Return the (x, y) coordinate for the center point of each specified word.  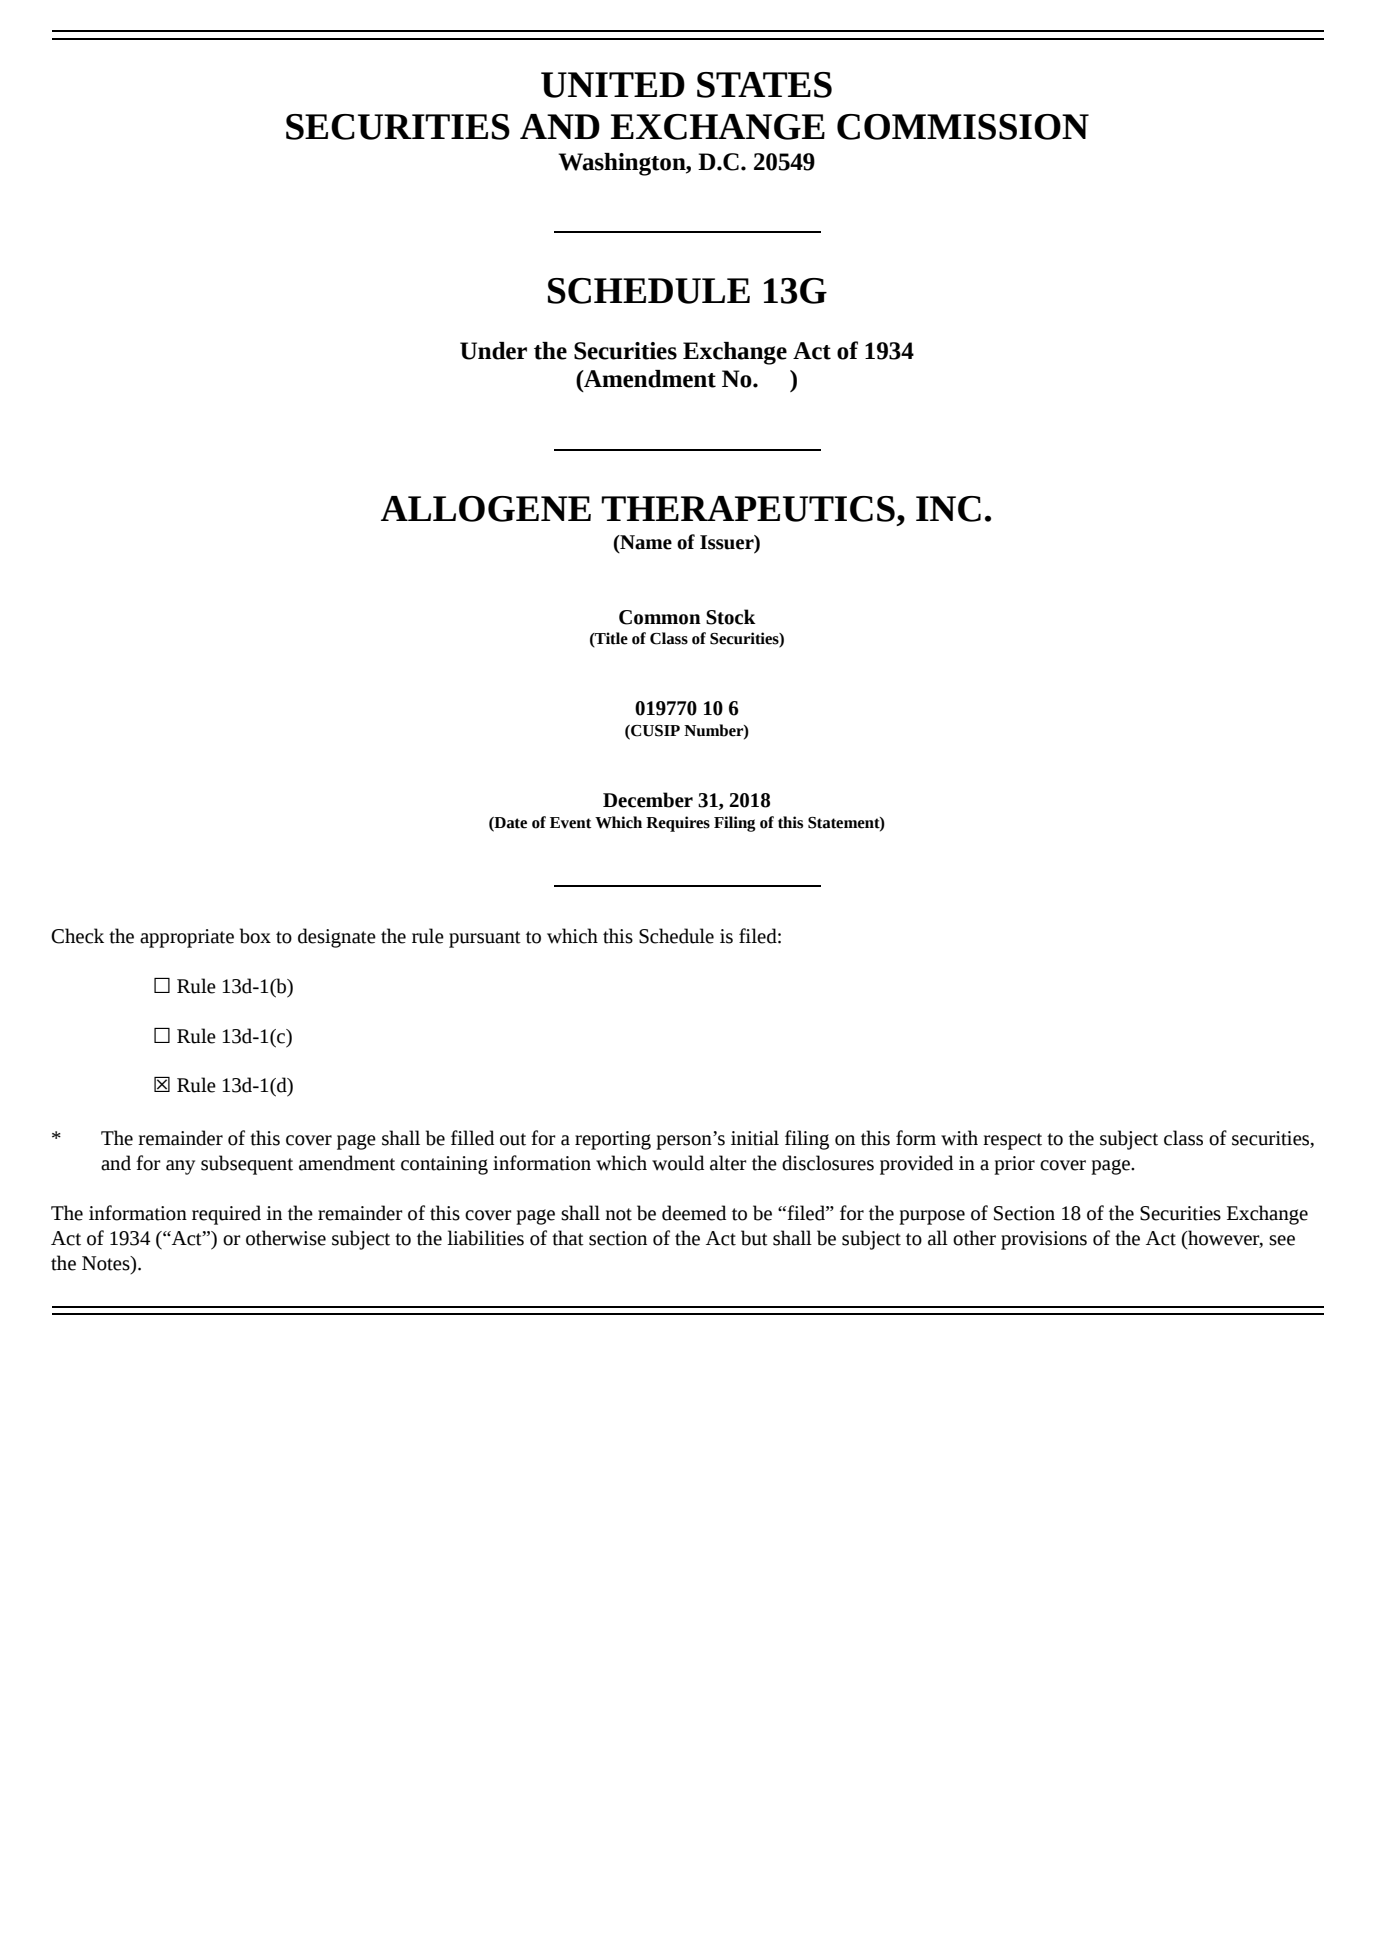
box (255, 936)
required (226, 1215)
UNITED (613, 85)
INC (948, 509)
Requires (678, 824)
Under (493, 351)
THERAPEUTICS (748, 509)
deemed (694, 1213)
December (648, 800)
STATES (764, 85)
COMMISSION (963, 127)
